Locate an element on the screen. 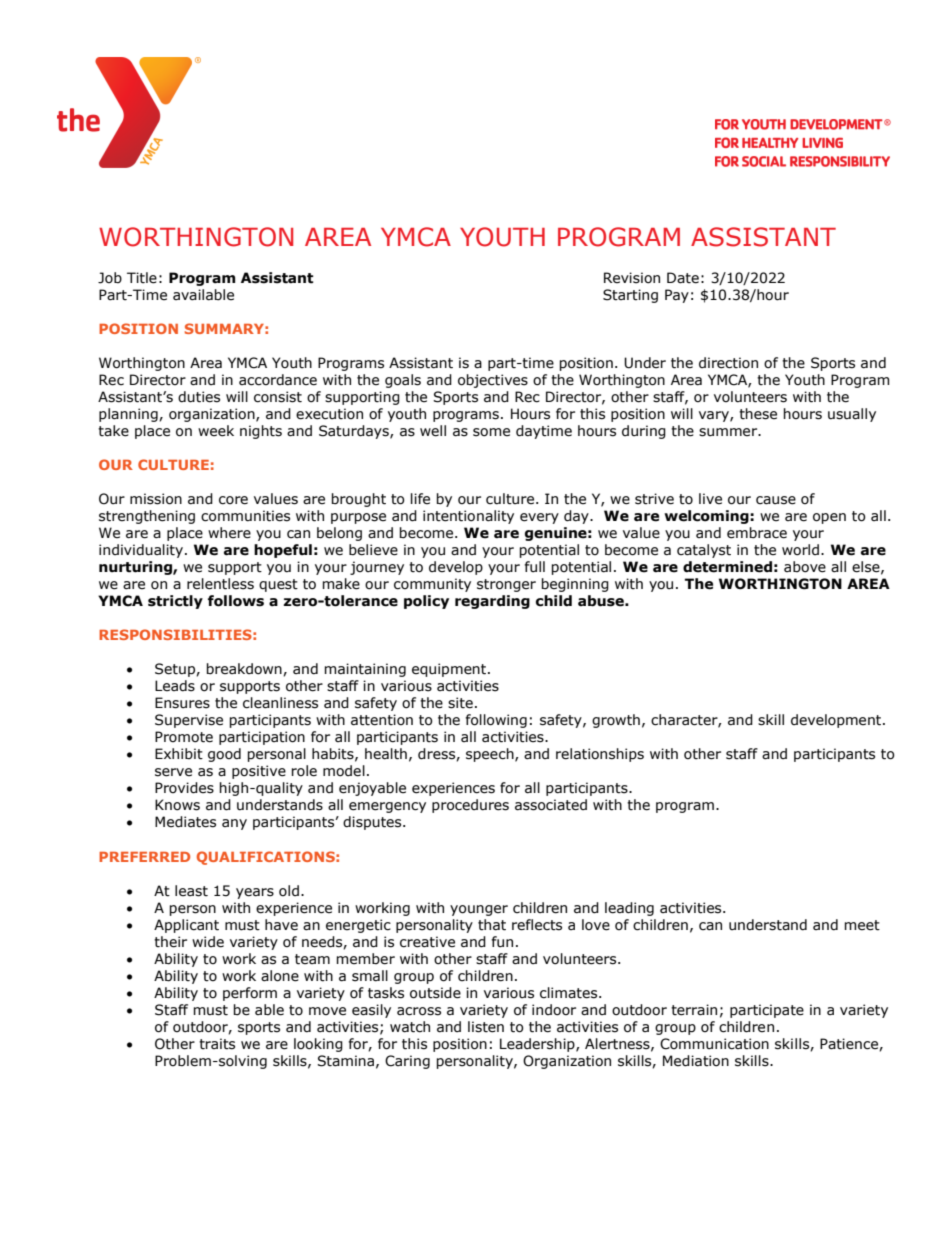 This screenshot has height=1233, width=952. least is located at coordinates (191, 891).
